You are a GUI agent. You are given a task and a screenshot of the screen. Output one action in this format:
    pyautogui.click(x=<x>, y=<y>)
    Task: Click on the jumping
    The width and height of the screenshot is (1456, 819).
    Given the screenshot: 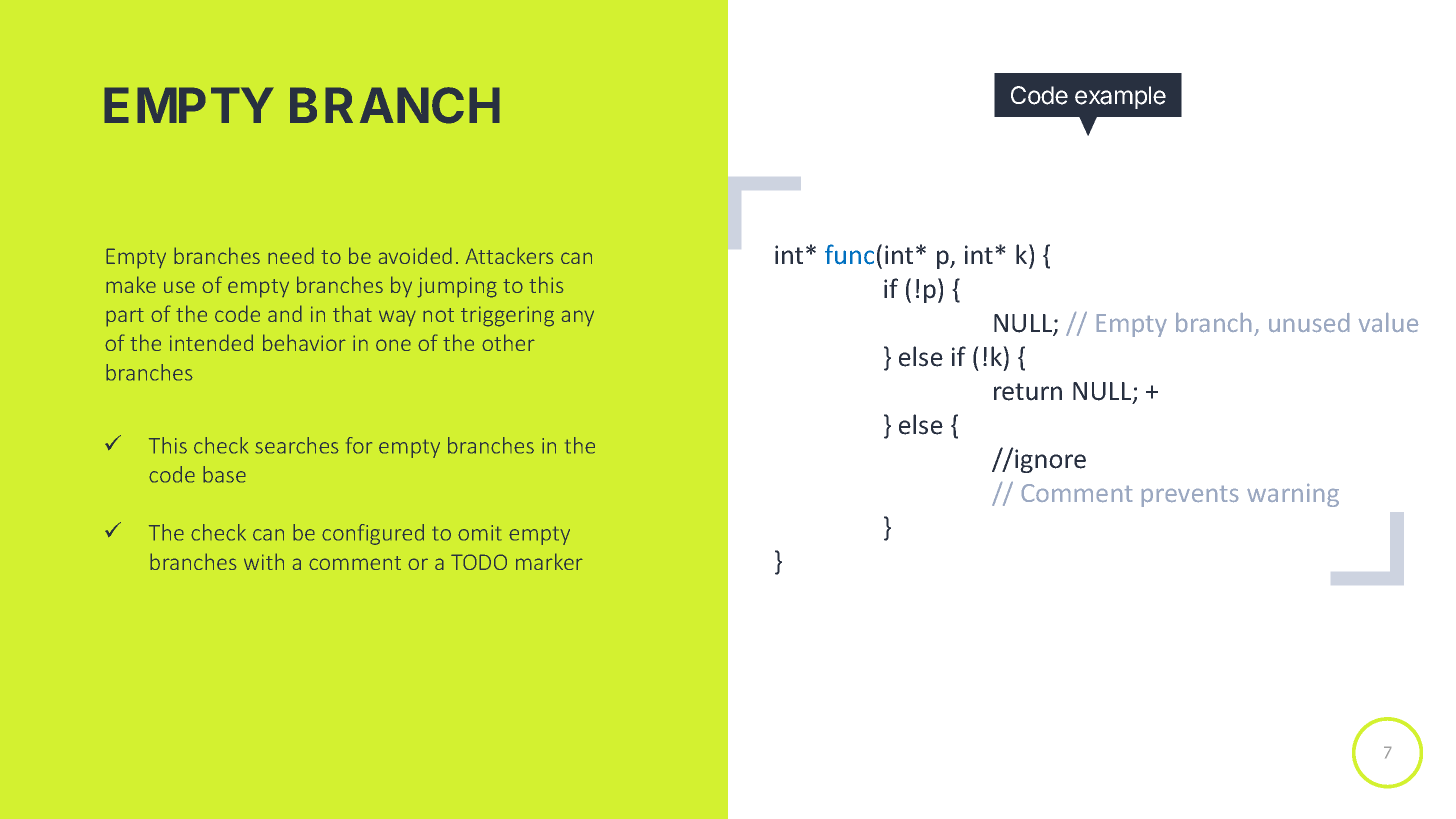 What is the action you would take?
    pyautogui.click(x=457, y=287)
